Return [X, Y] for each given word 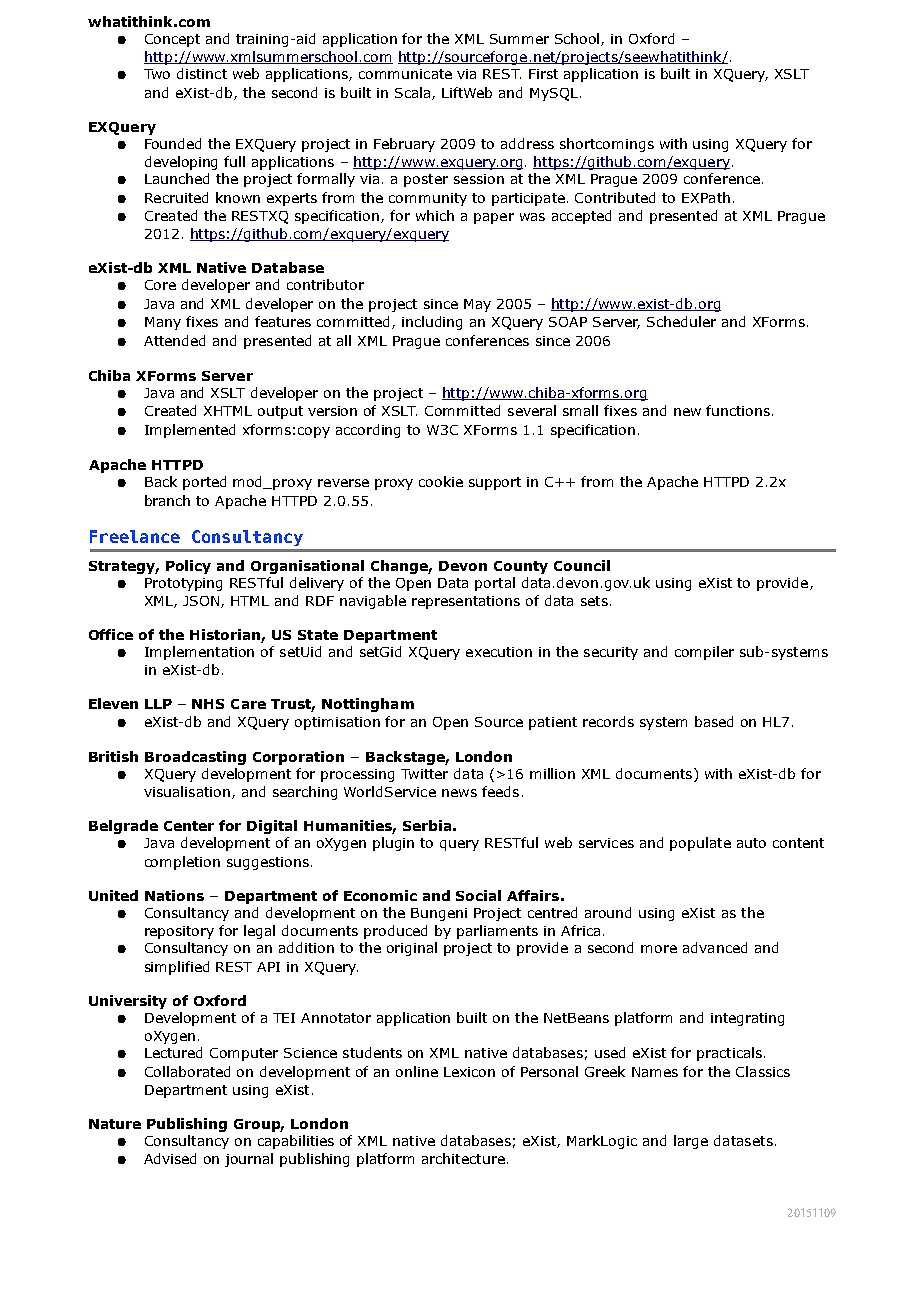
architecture [463, 1158]
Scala [414, 93]
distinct [202, 73]
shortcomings [607, 145]
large [691, 1142]
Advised [170, 1158]
